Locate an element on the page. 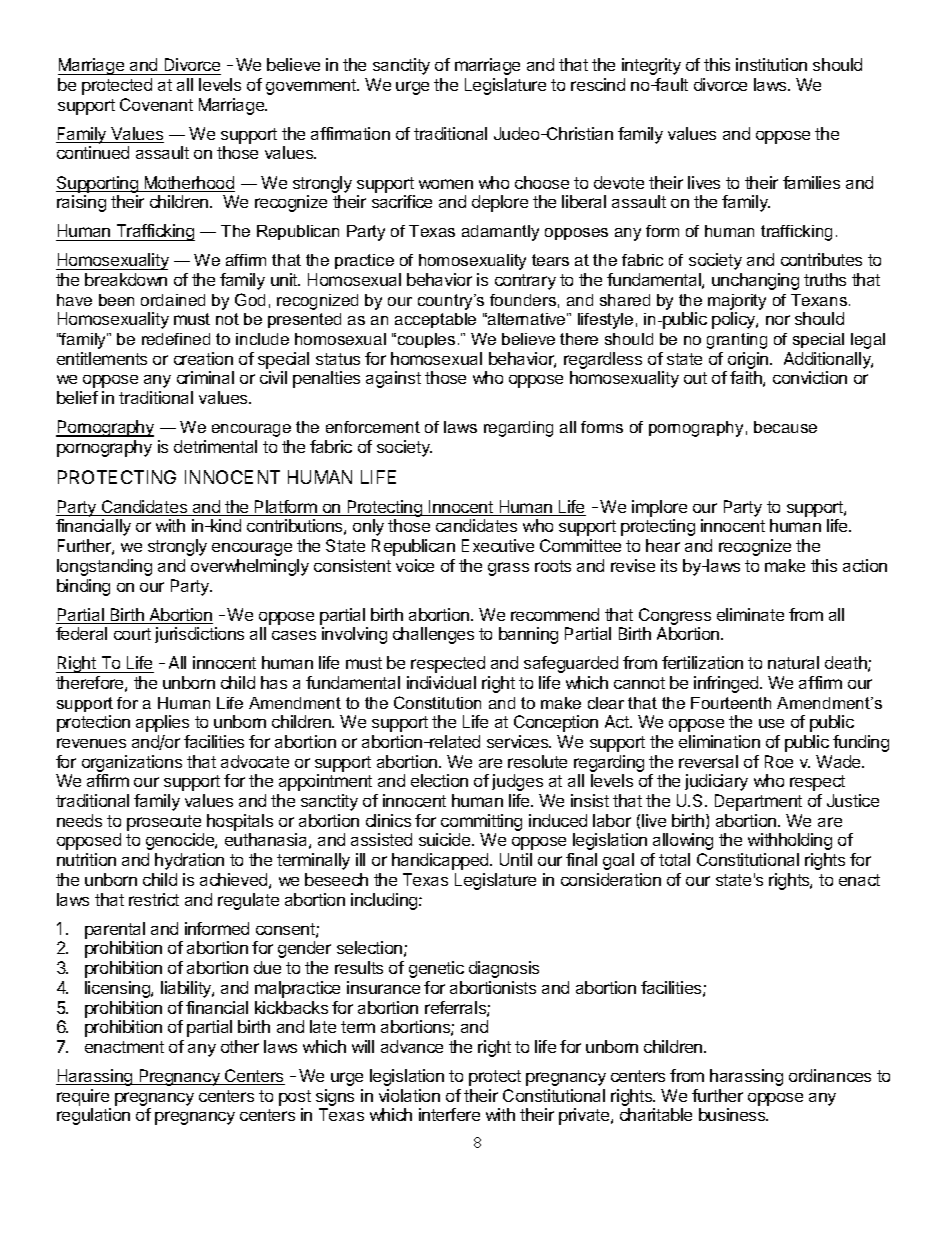  eliminate is located at coordinates (750, 614).
